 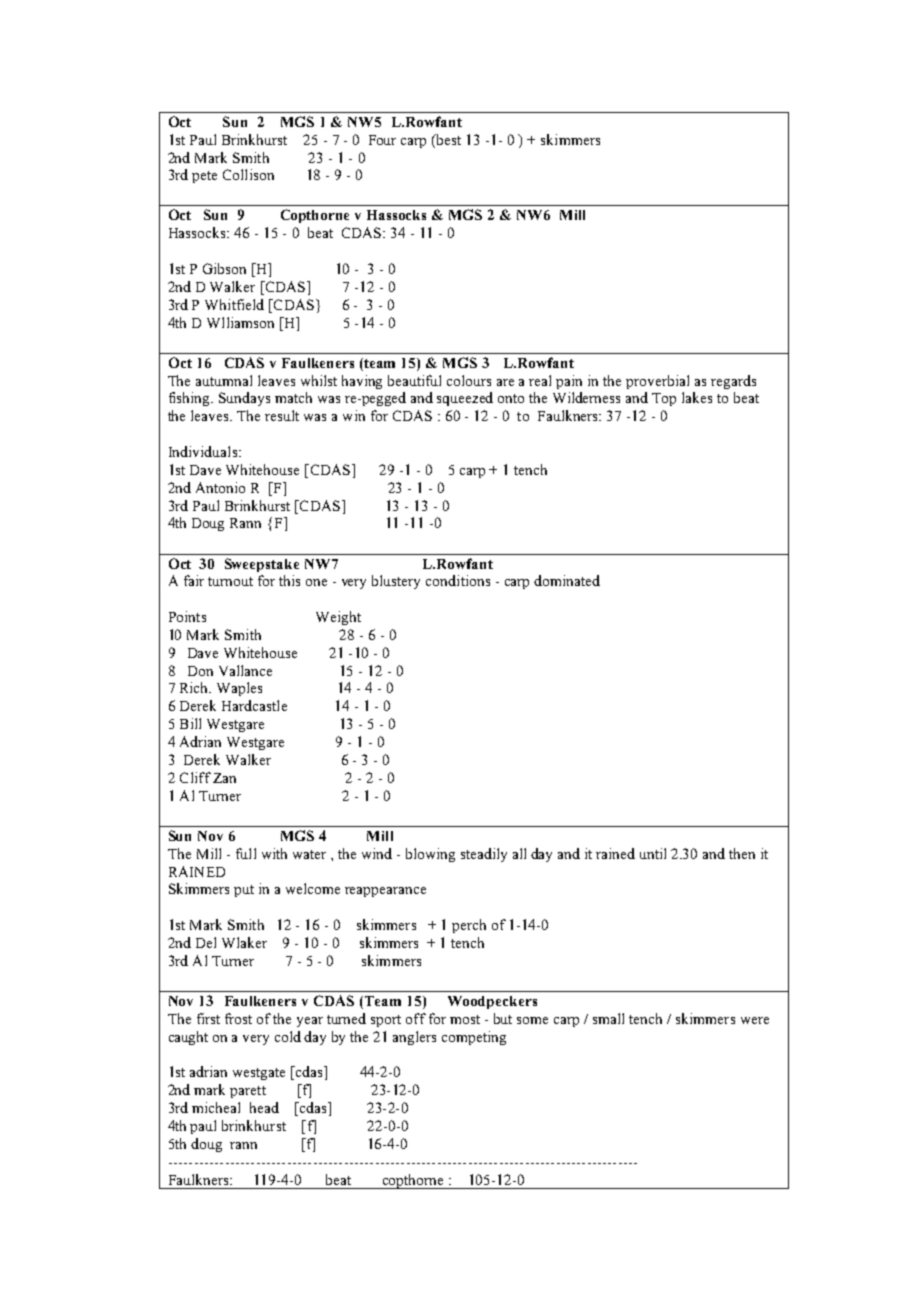 What do you see at coordinates (567, 580) in the screenshot?
I see `dominated` at bounding box center [567, 580].
